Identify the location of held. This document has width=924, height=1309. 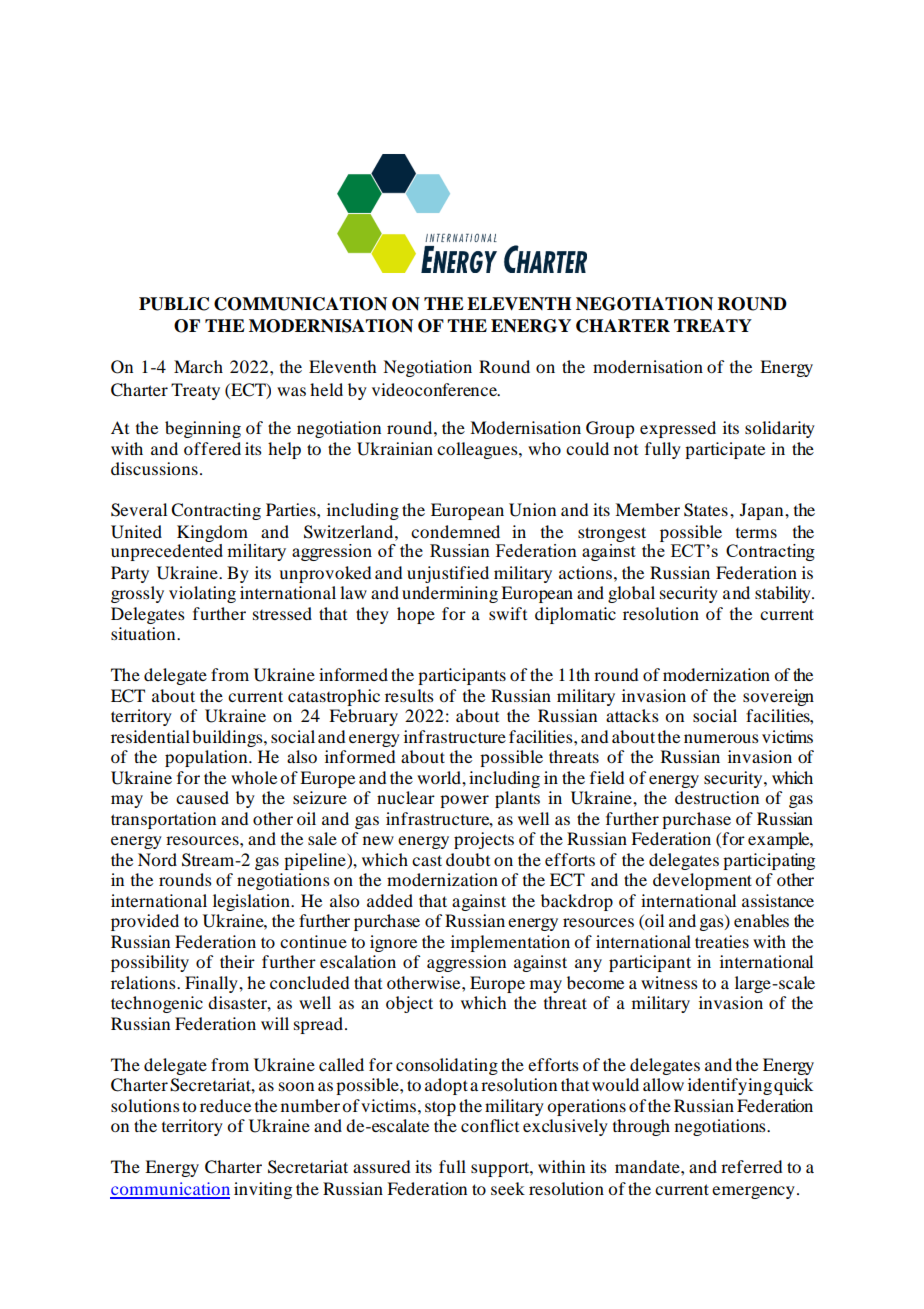
(326, 389).
